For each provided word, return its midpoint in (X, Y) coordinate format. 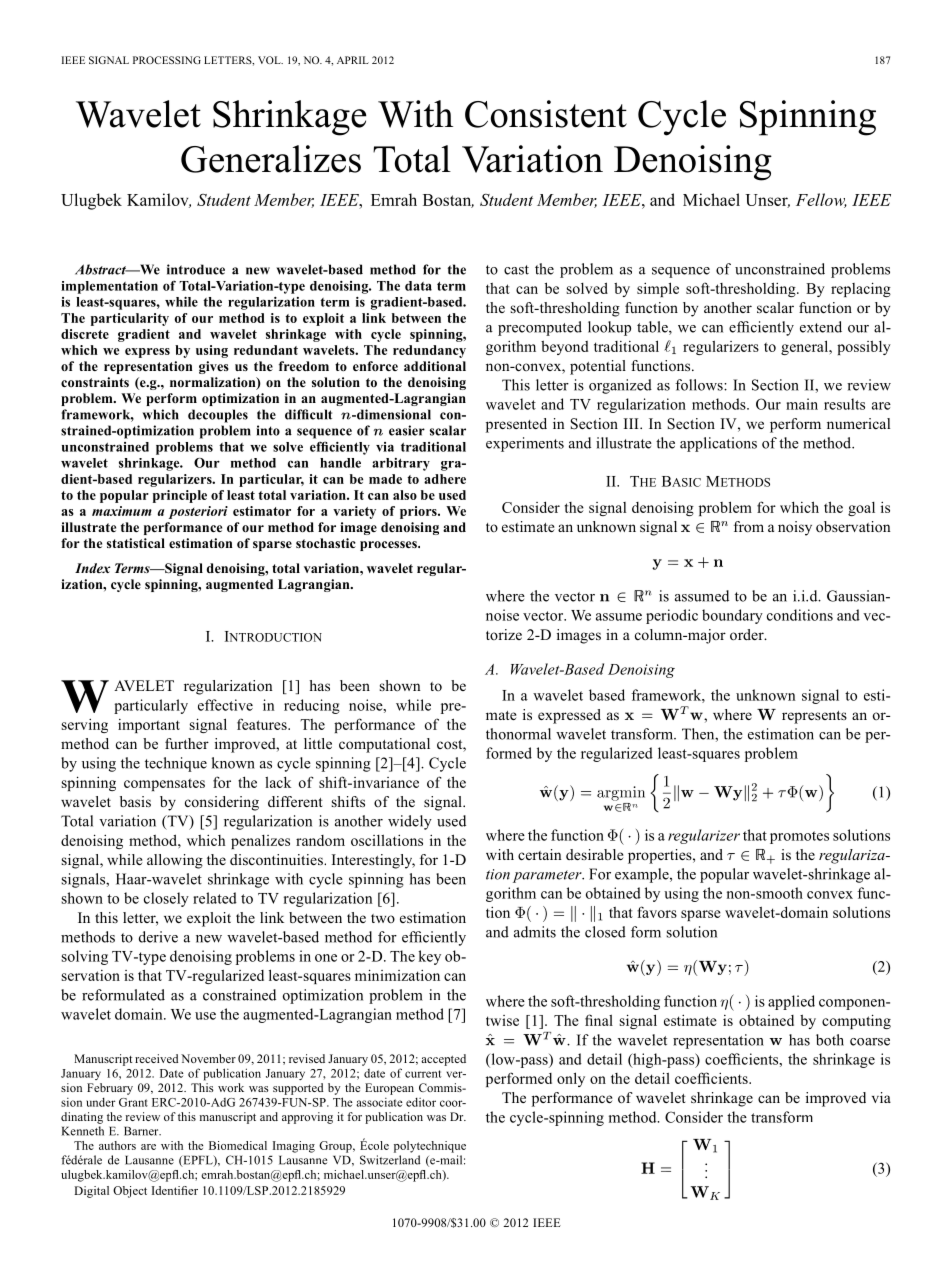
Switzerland (390, 1160)
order (748, 634)
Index (92, 568)
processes (389, 546)
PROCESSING (167, 60)
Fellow (821, 200)
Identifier (175, 1190)
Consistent (546, 114)
